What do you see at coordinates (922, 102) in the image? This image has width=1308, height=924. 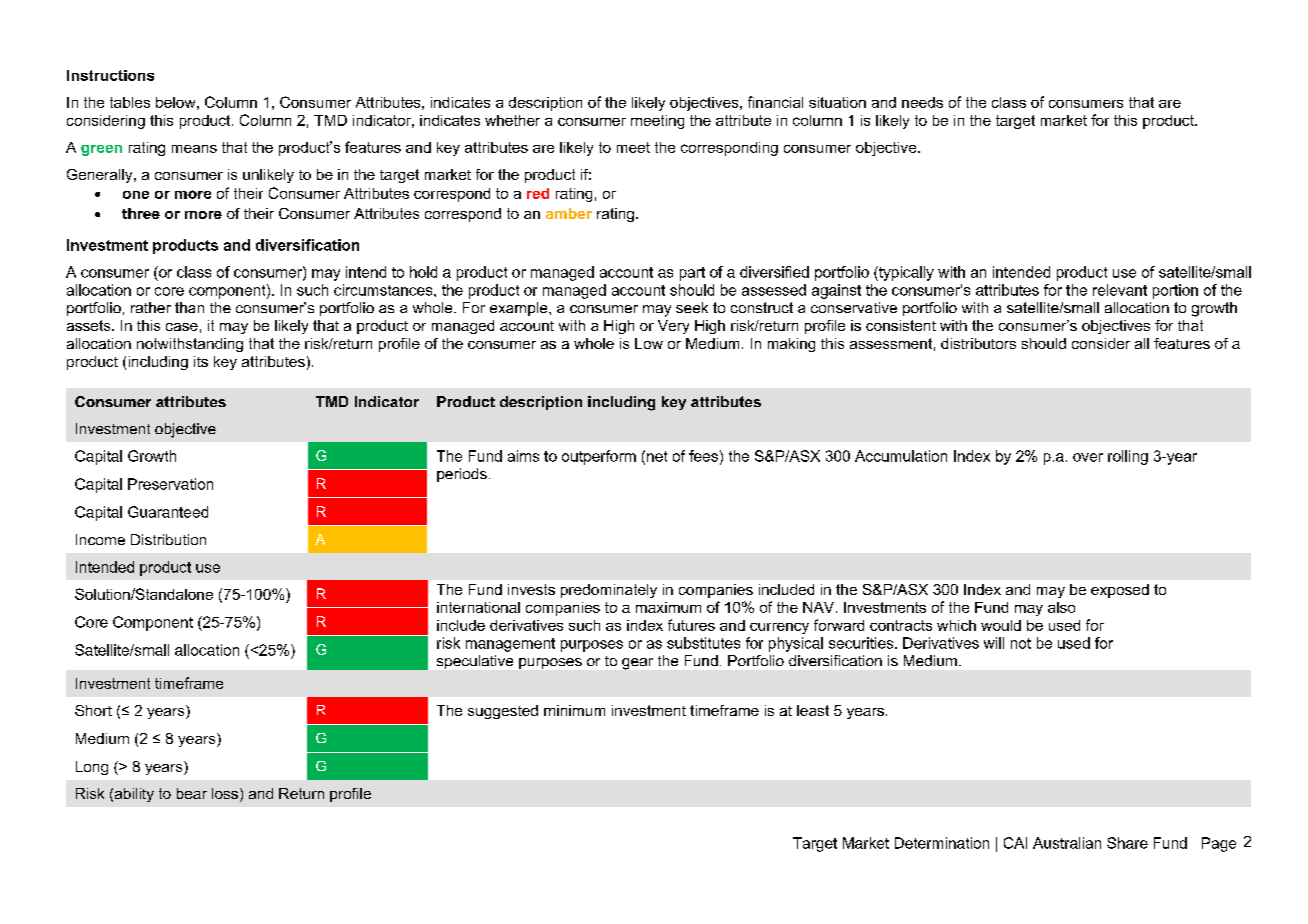 I see `needs` at bounding box center [922, 102].
